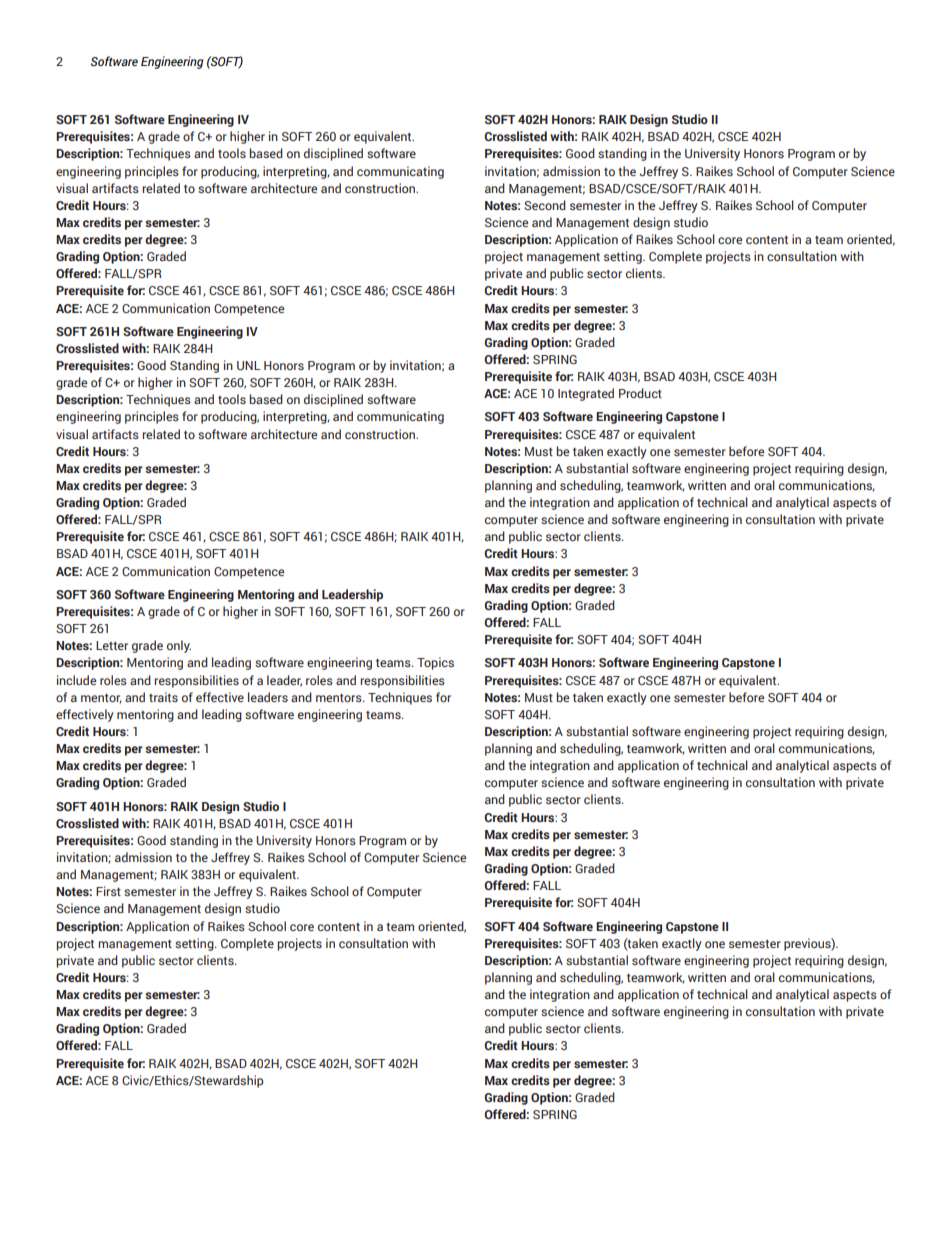 The image size is (952, 1233). Describe the element at coordinates (545, 205) in the document. I see `Second` at that location.
